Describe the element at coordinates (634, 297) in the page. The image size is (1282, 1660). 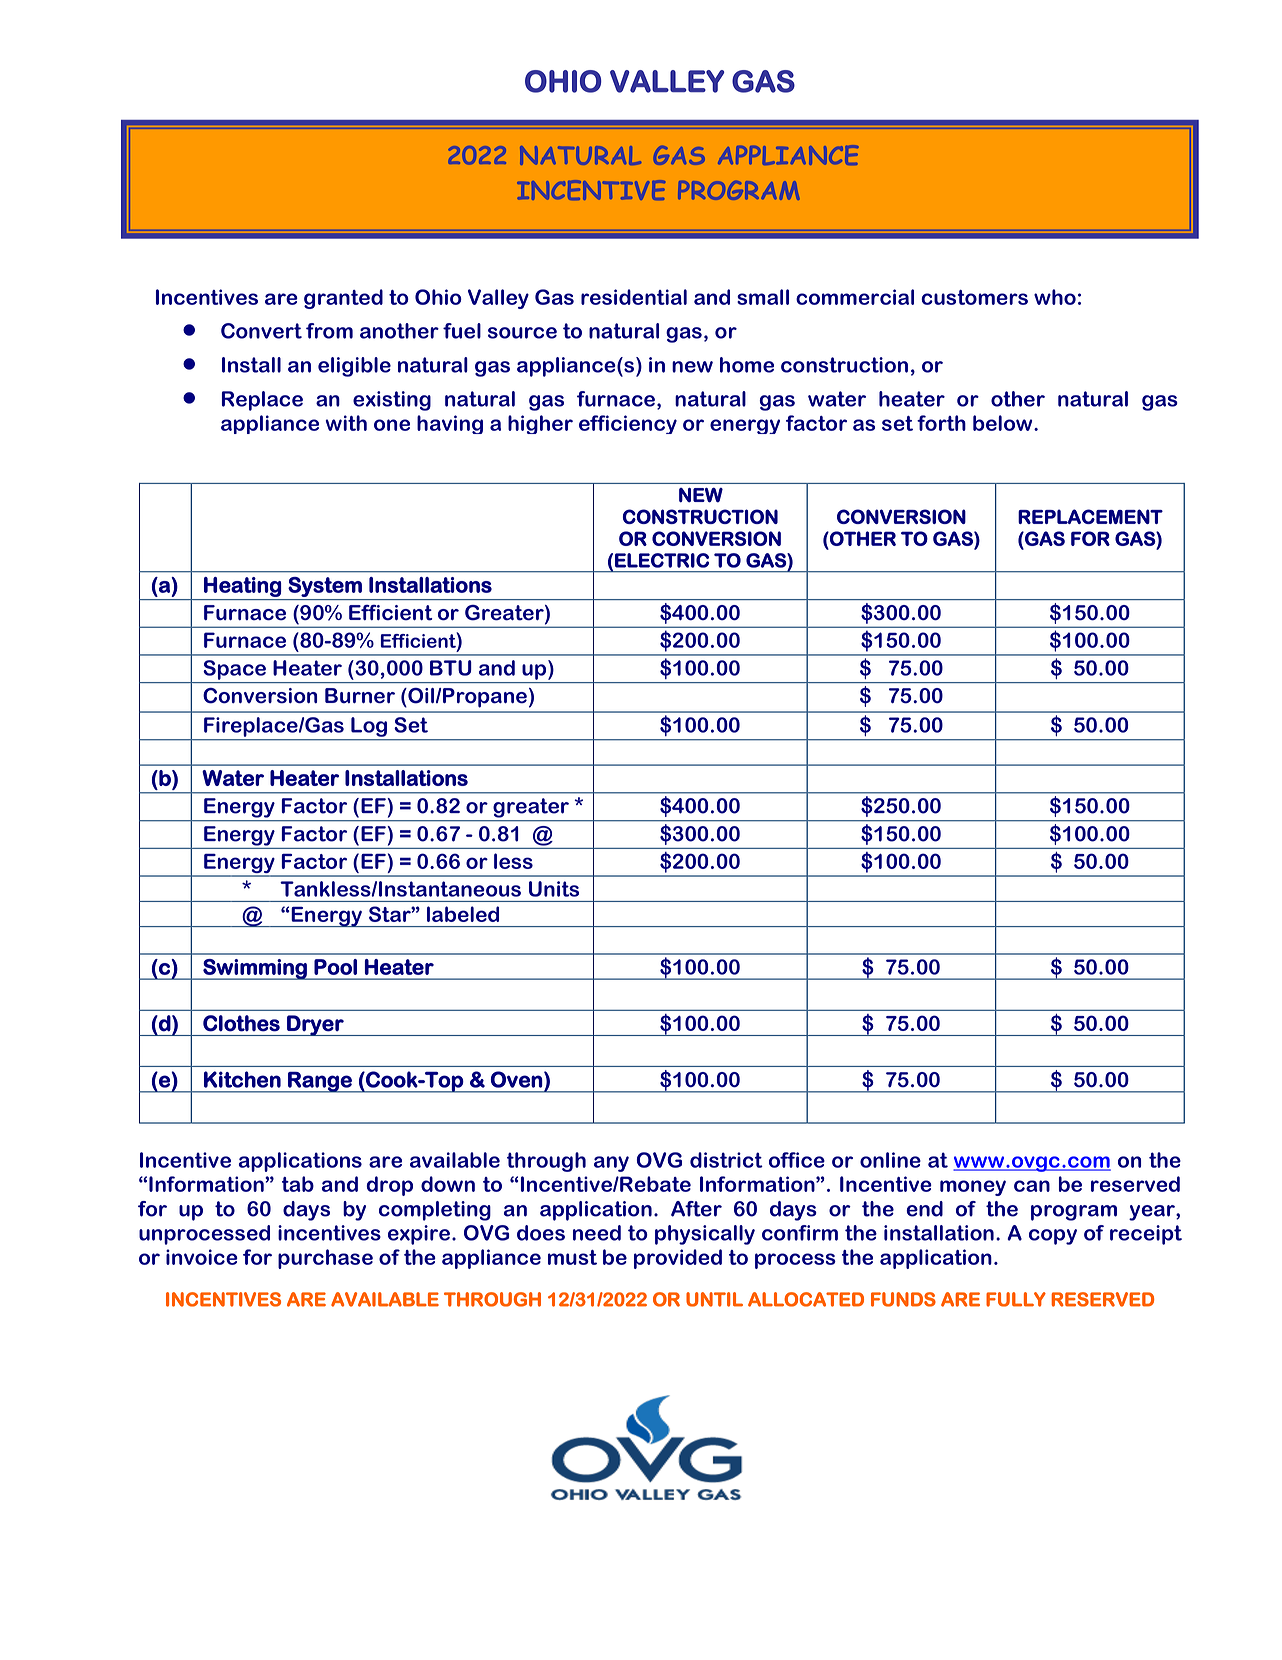
I see `residential` at that location.
